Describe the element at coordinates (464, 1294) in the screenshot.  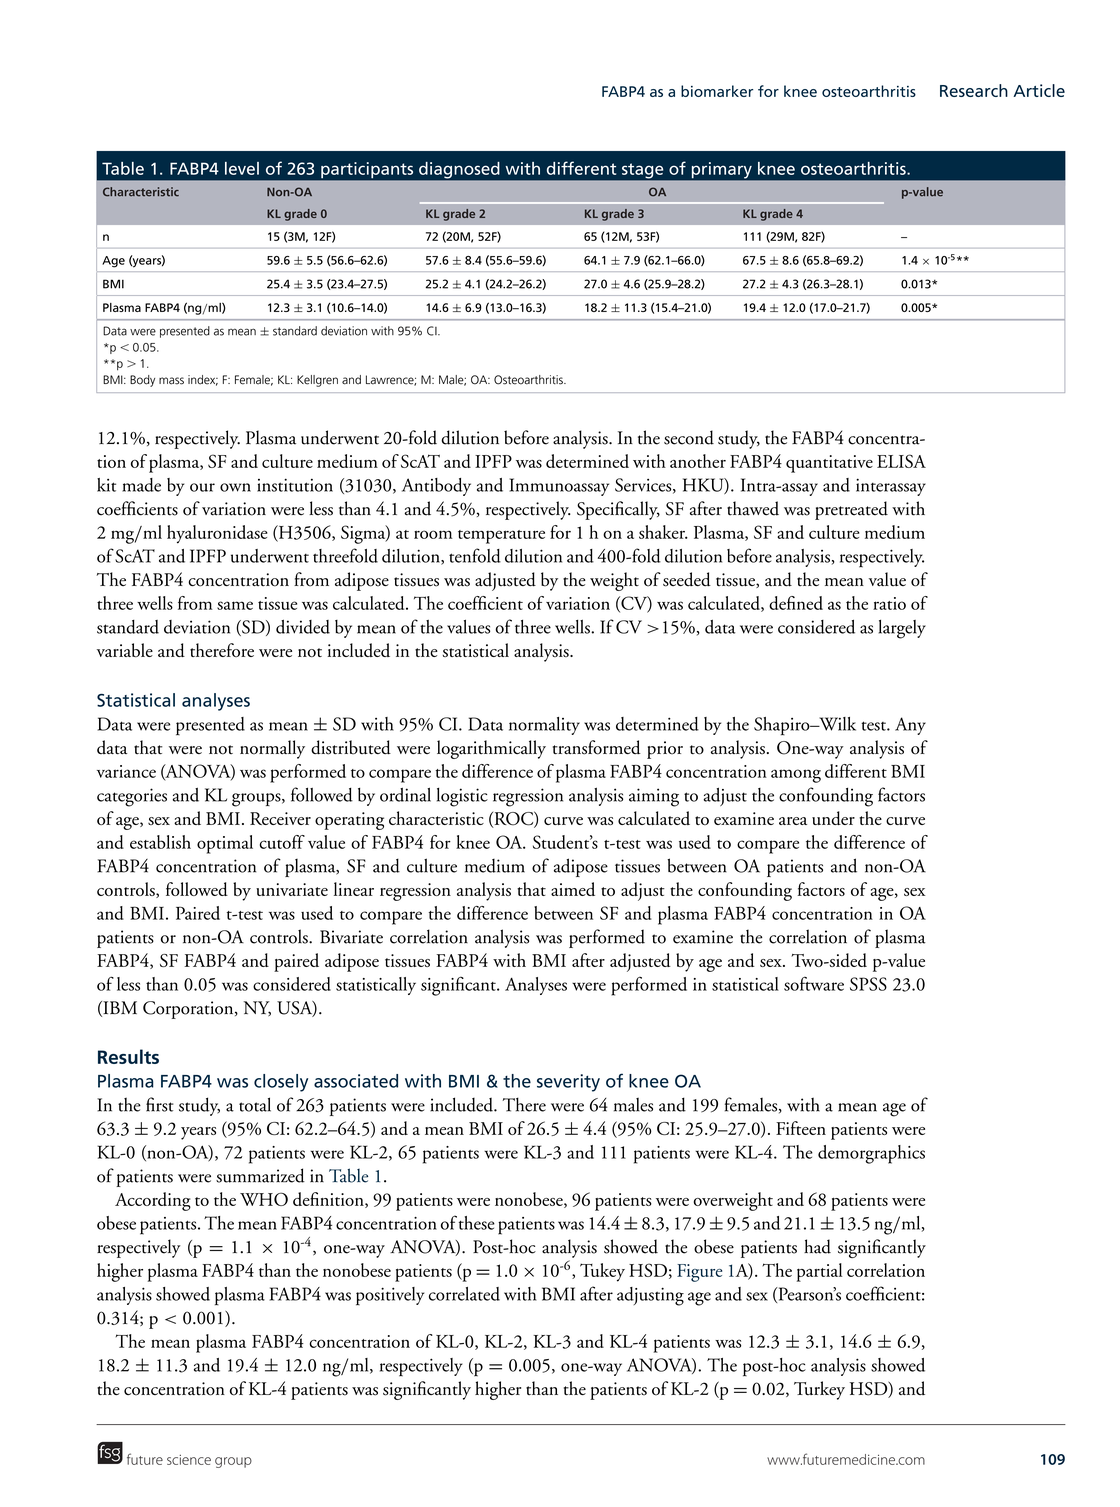
I see `correlated` at that location.
